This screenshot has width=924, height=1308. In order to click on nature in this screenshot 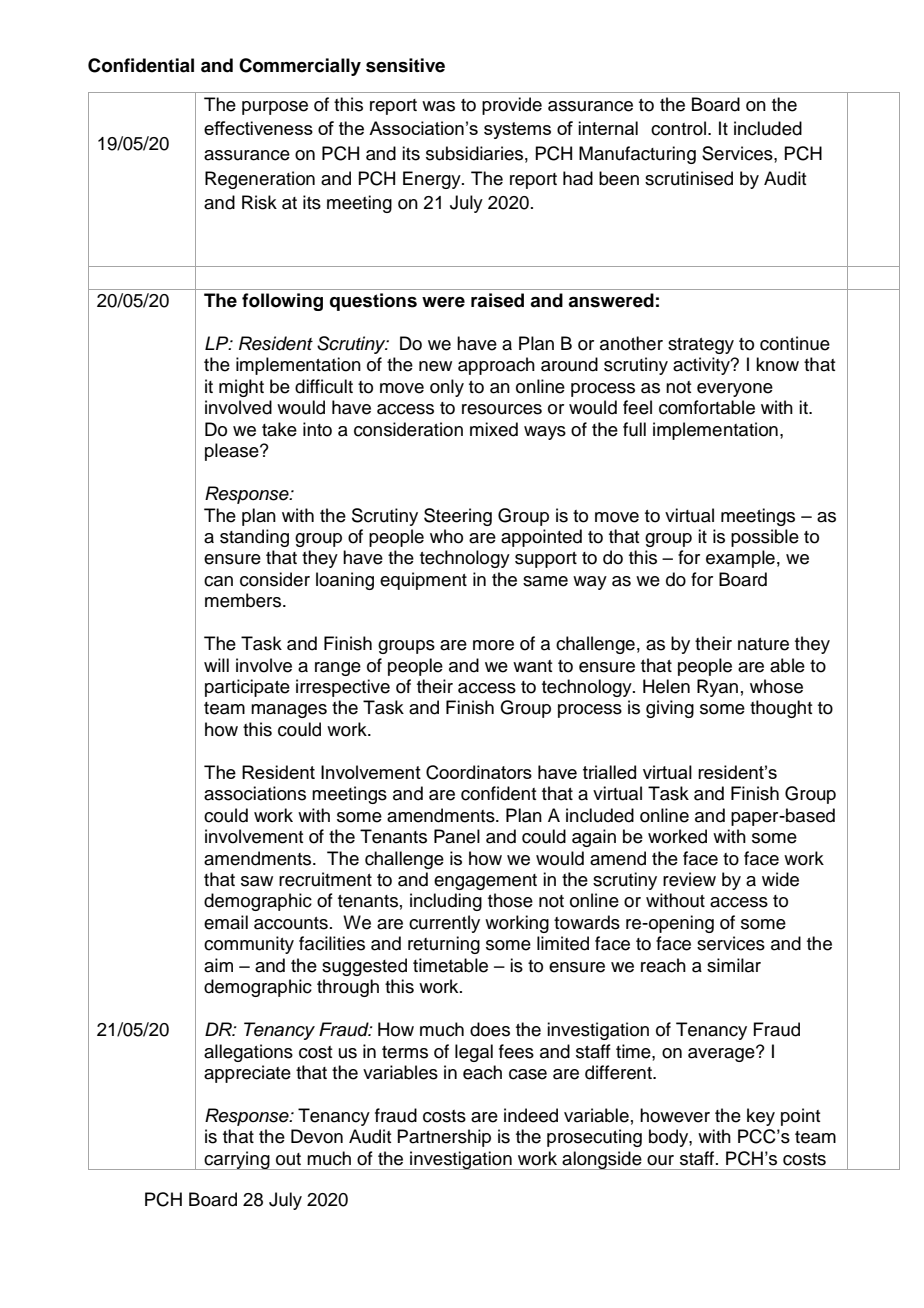, I will do `click(763, 644)`.
